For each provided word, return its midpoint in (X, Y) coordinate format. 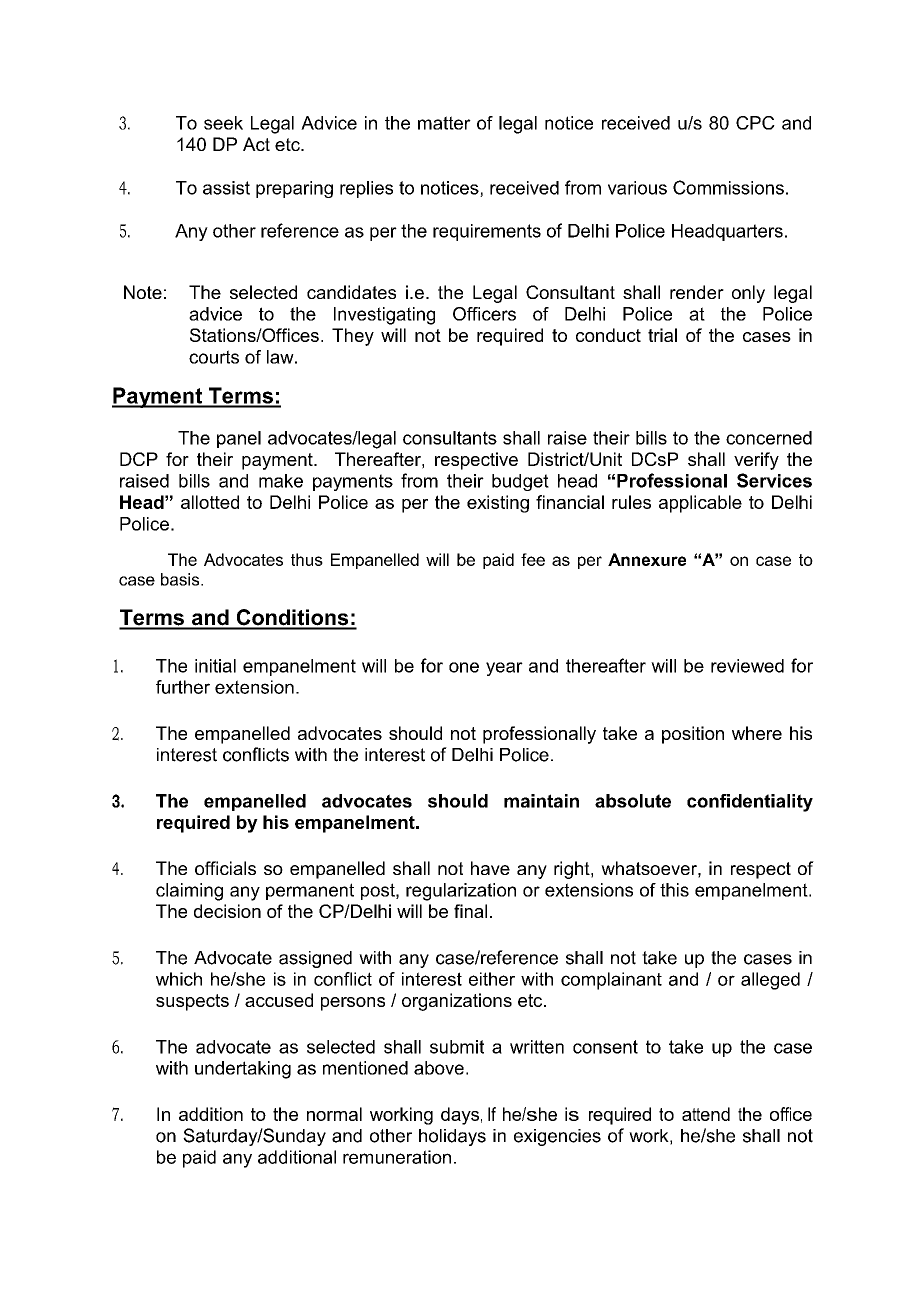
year (504, 669)
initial (215, 666)
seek (223, 123)
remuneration (397, 1157)
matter (444, 123)
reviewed (747, 666)
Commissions (728, 187)
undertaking (243, 1070)
